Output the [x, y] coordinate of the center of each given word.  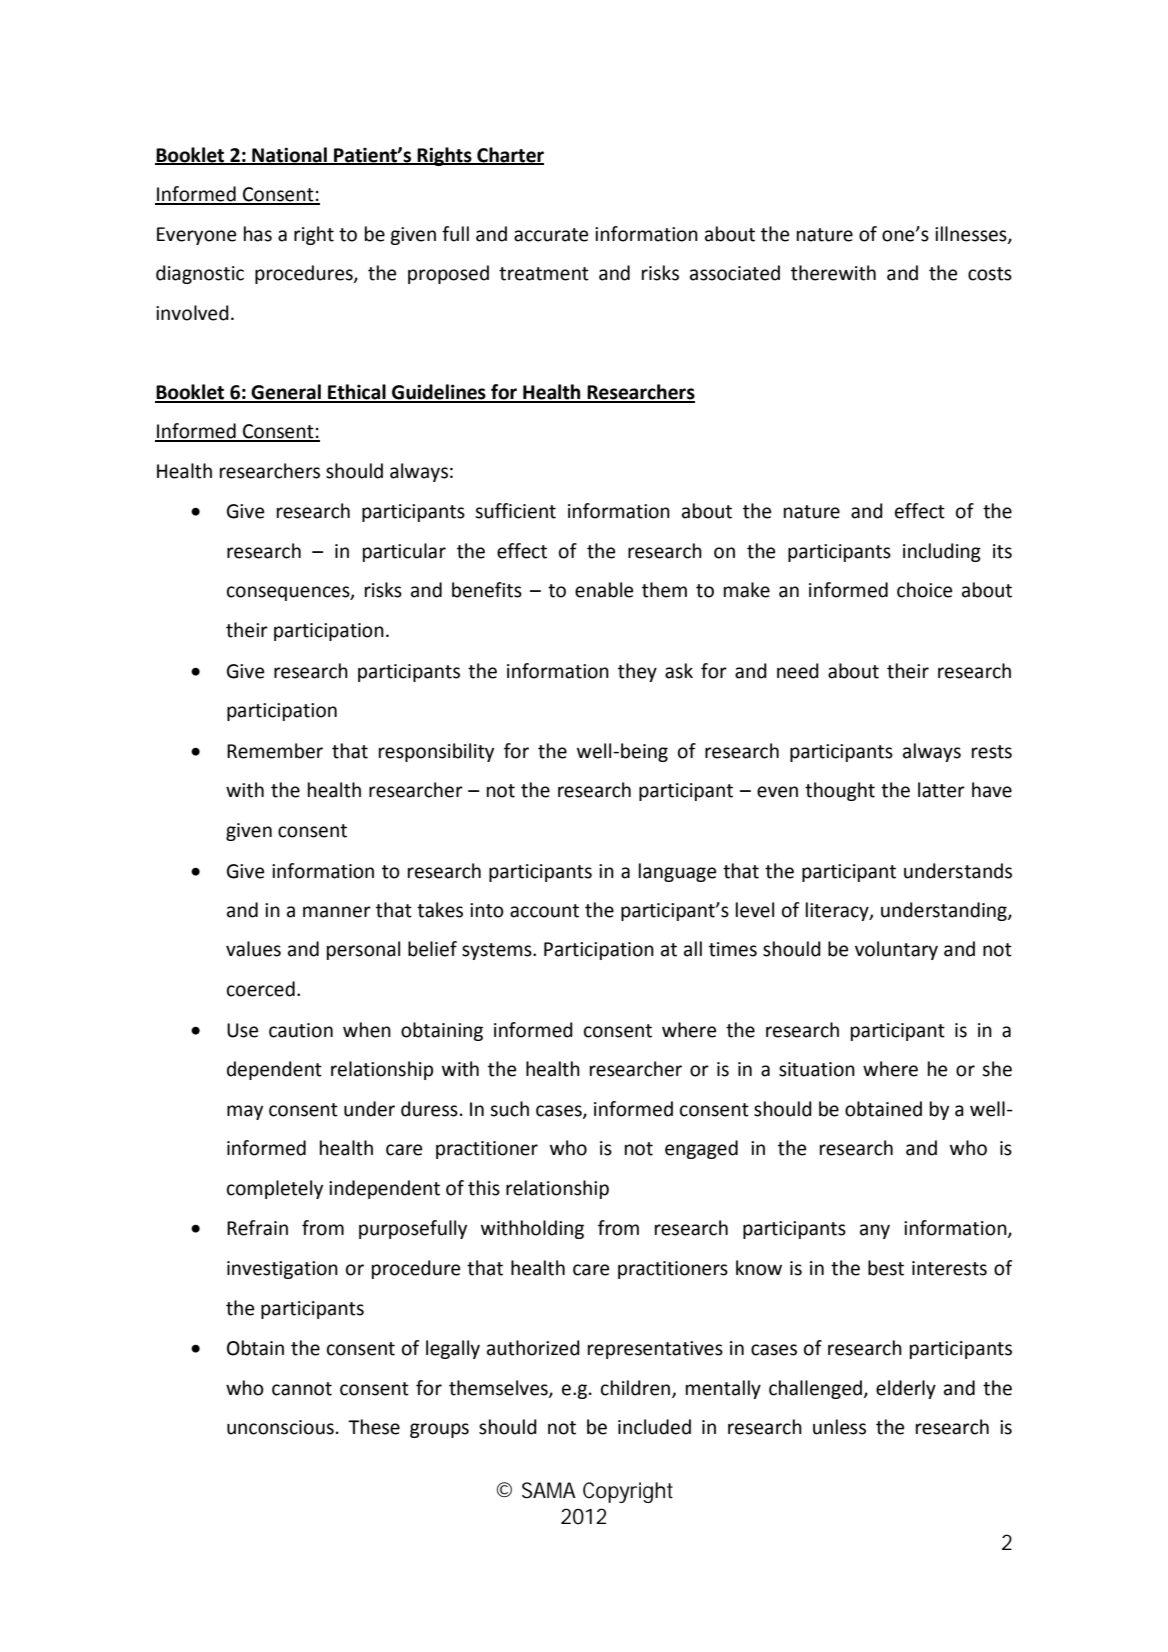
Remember [275, 751]
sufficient [515, 511]
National [289, 155]
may [245, 1112]
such [509, 1109]
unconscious [280, 1427]
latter [941, 790]
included [654, 1427]
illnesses [972, 234]
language [677, 872]
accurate [551, 235]
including [942, 552]
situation [817, 1069]
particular [404, 552]
